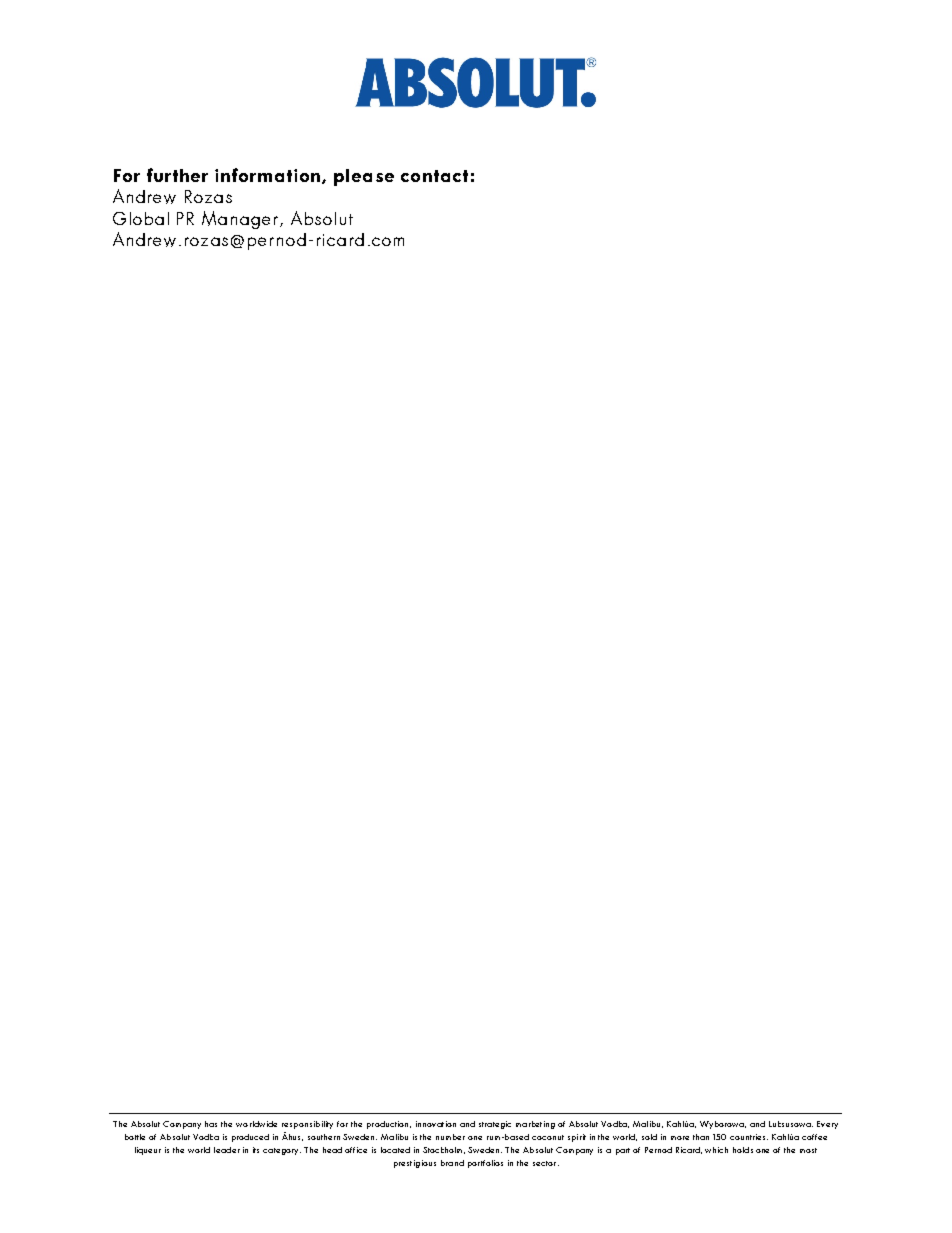 This screenshot has width=952, height=1233. What do you see at coordinates (743, 1150) in the screenshot?
I see `holds` at bounding box center [743, 1150].
